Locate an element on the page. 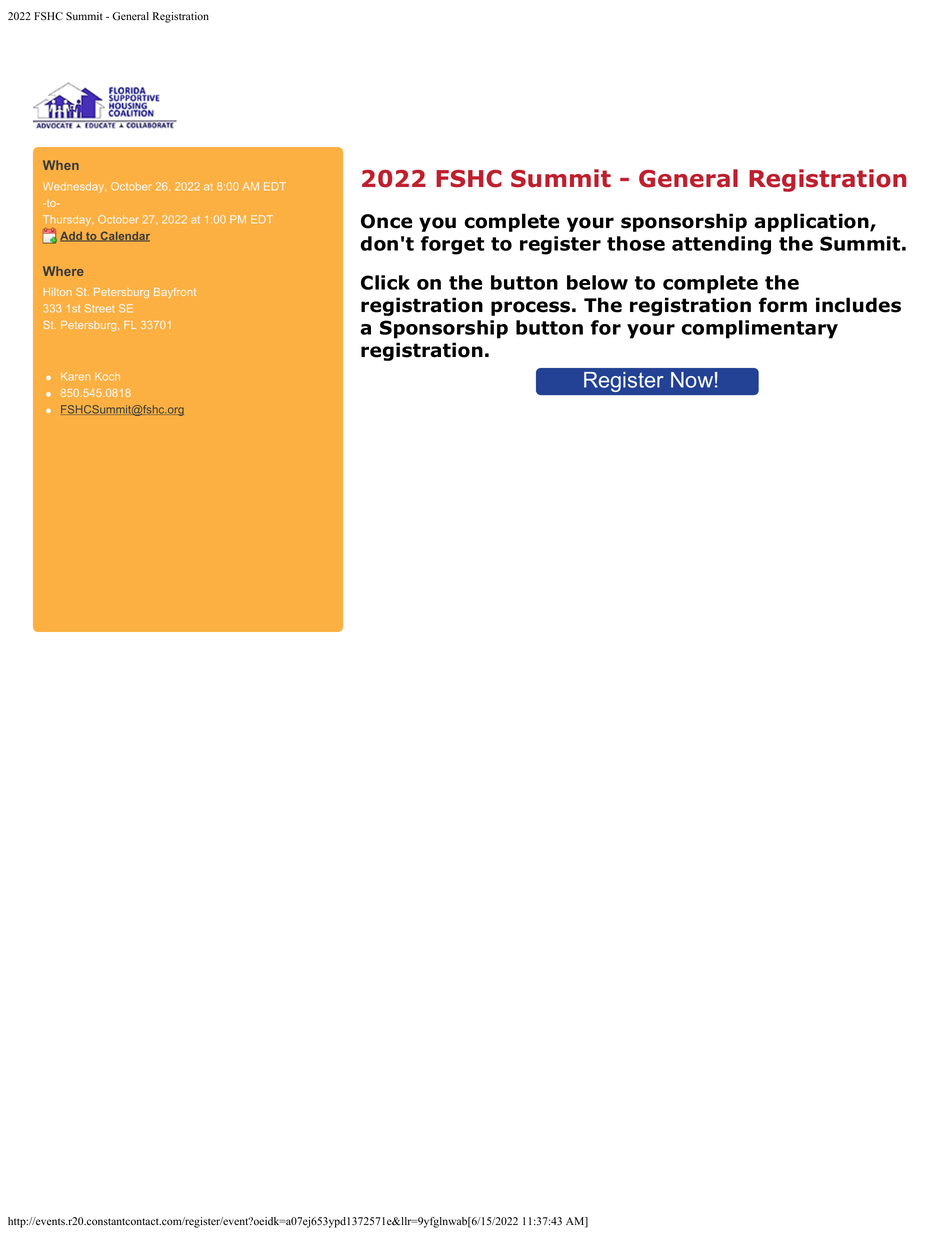 The height and width of the page is (1233, 952). Karen is located at coordinates (75, 376).
